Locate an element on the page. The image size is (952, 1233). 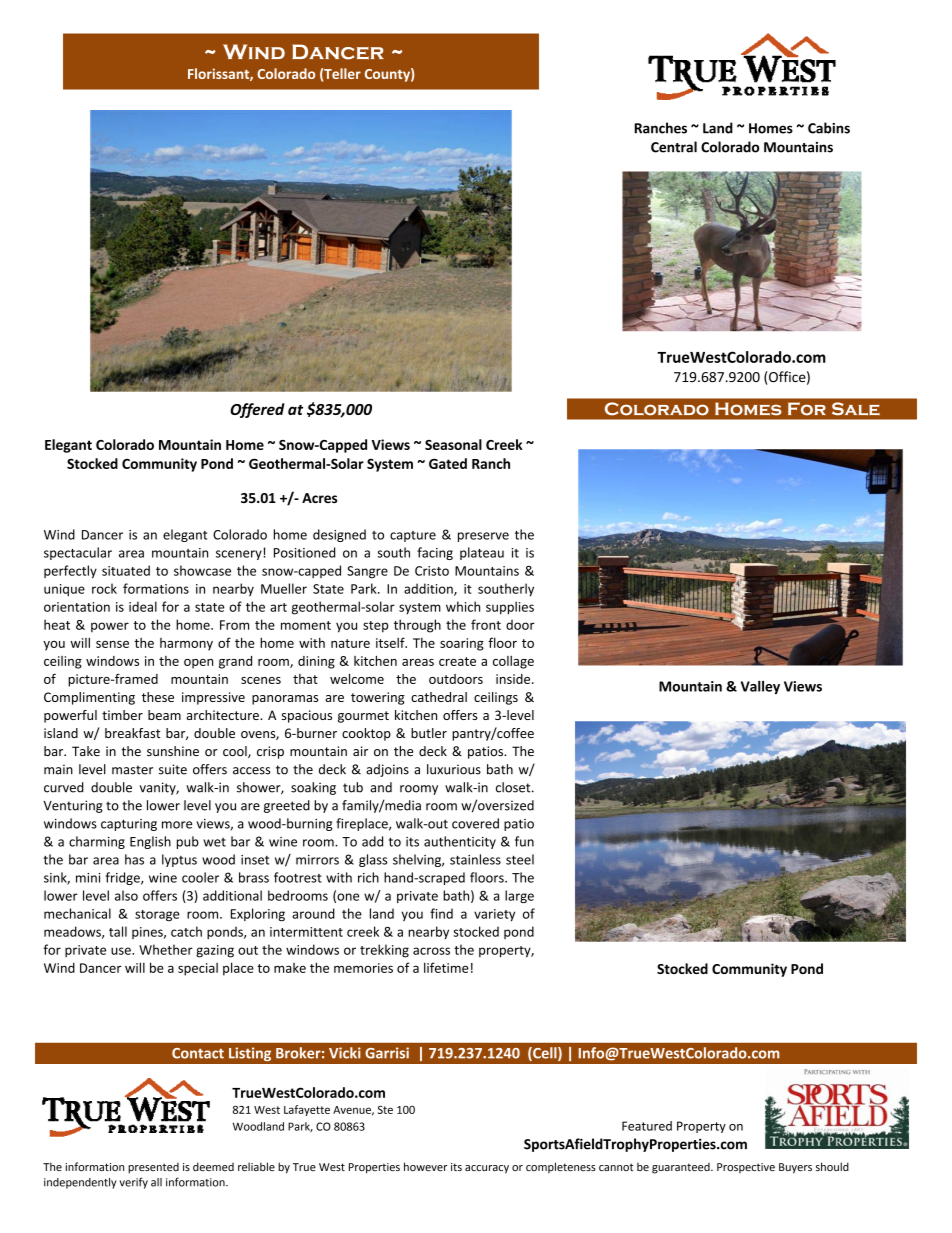
presented is located at coordinates (153, 1168).
